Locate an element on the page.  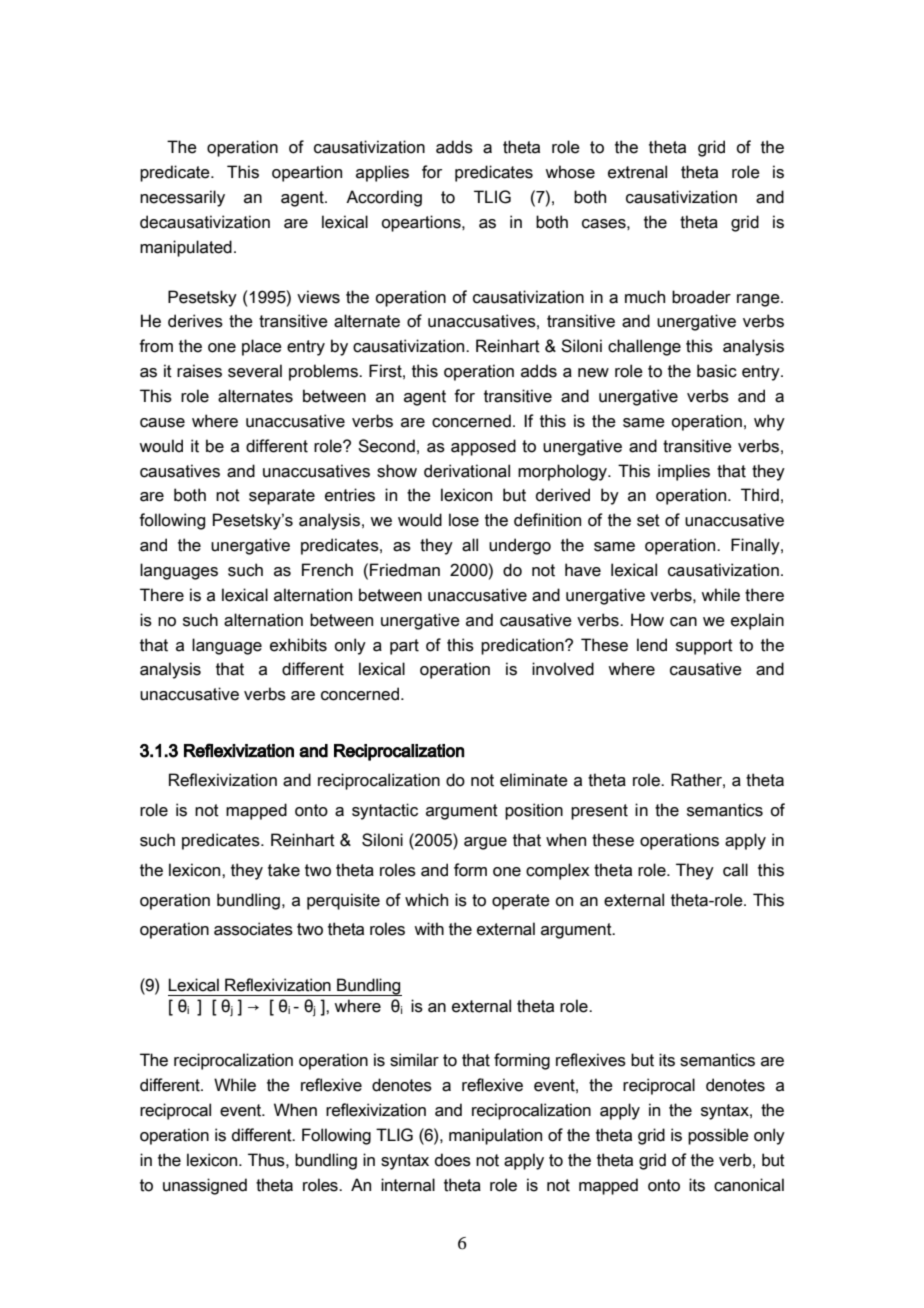
broader is located at coordinates (701, 297).
